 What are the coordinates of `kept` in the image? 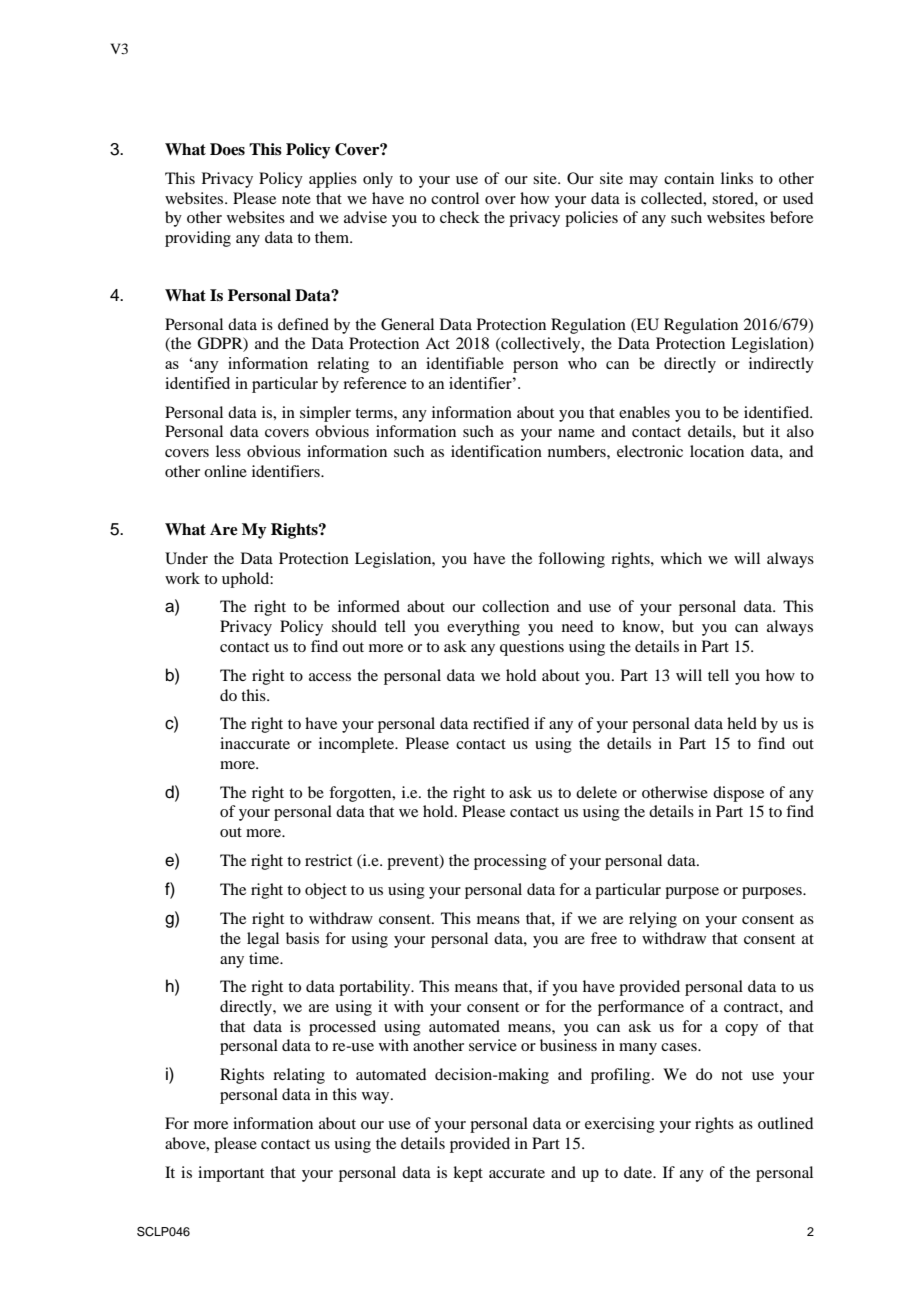 It's located at (468, 1174).
